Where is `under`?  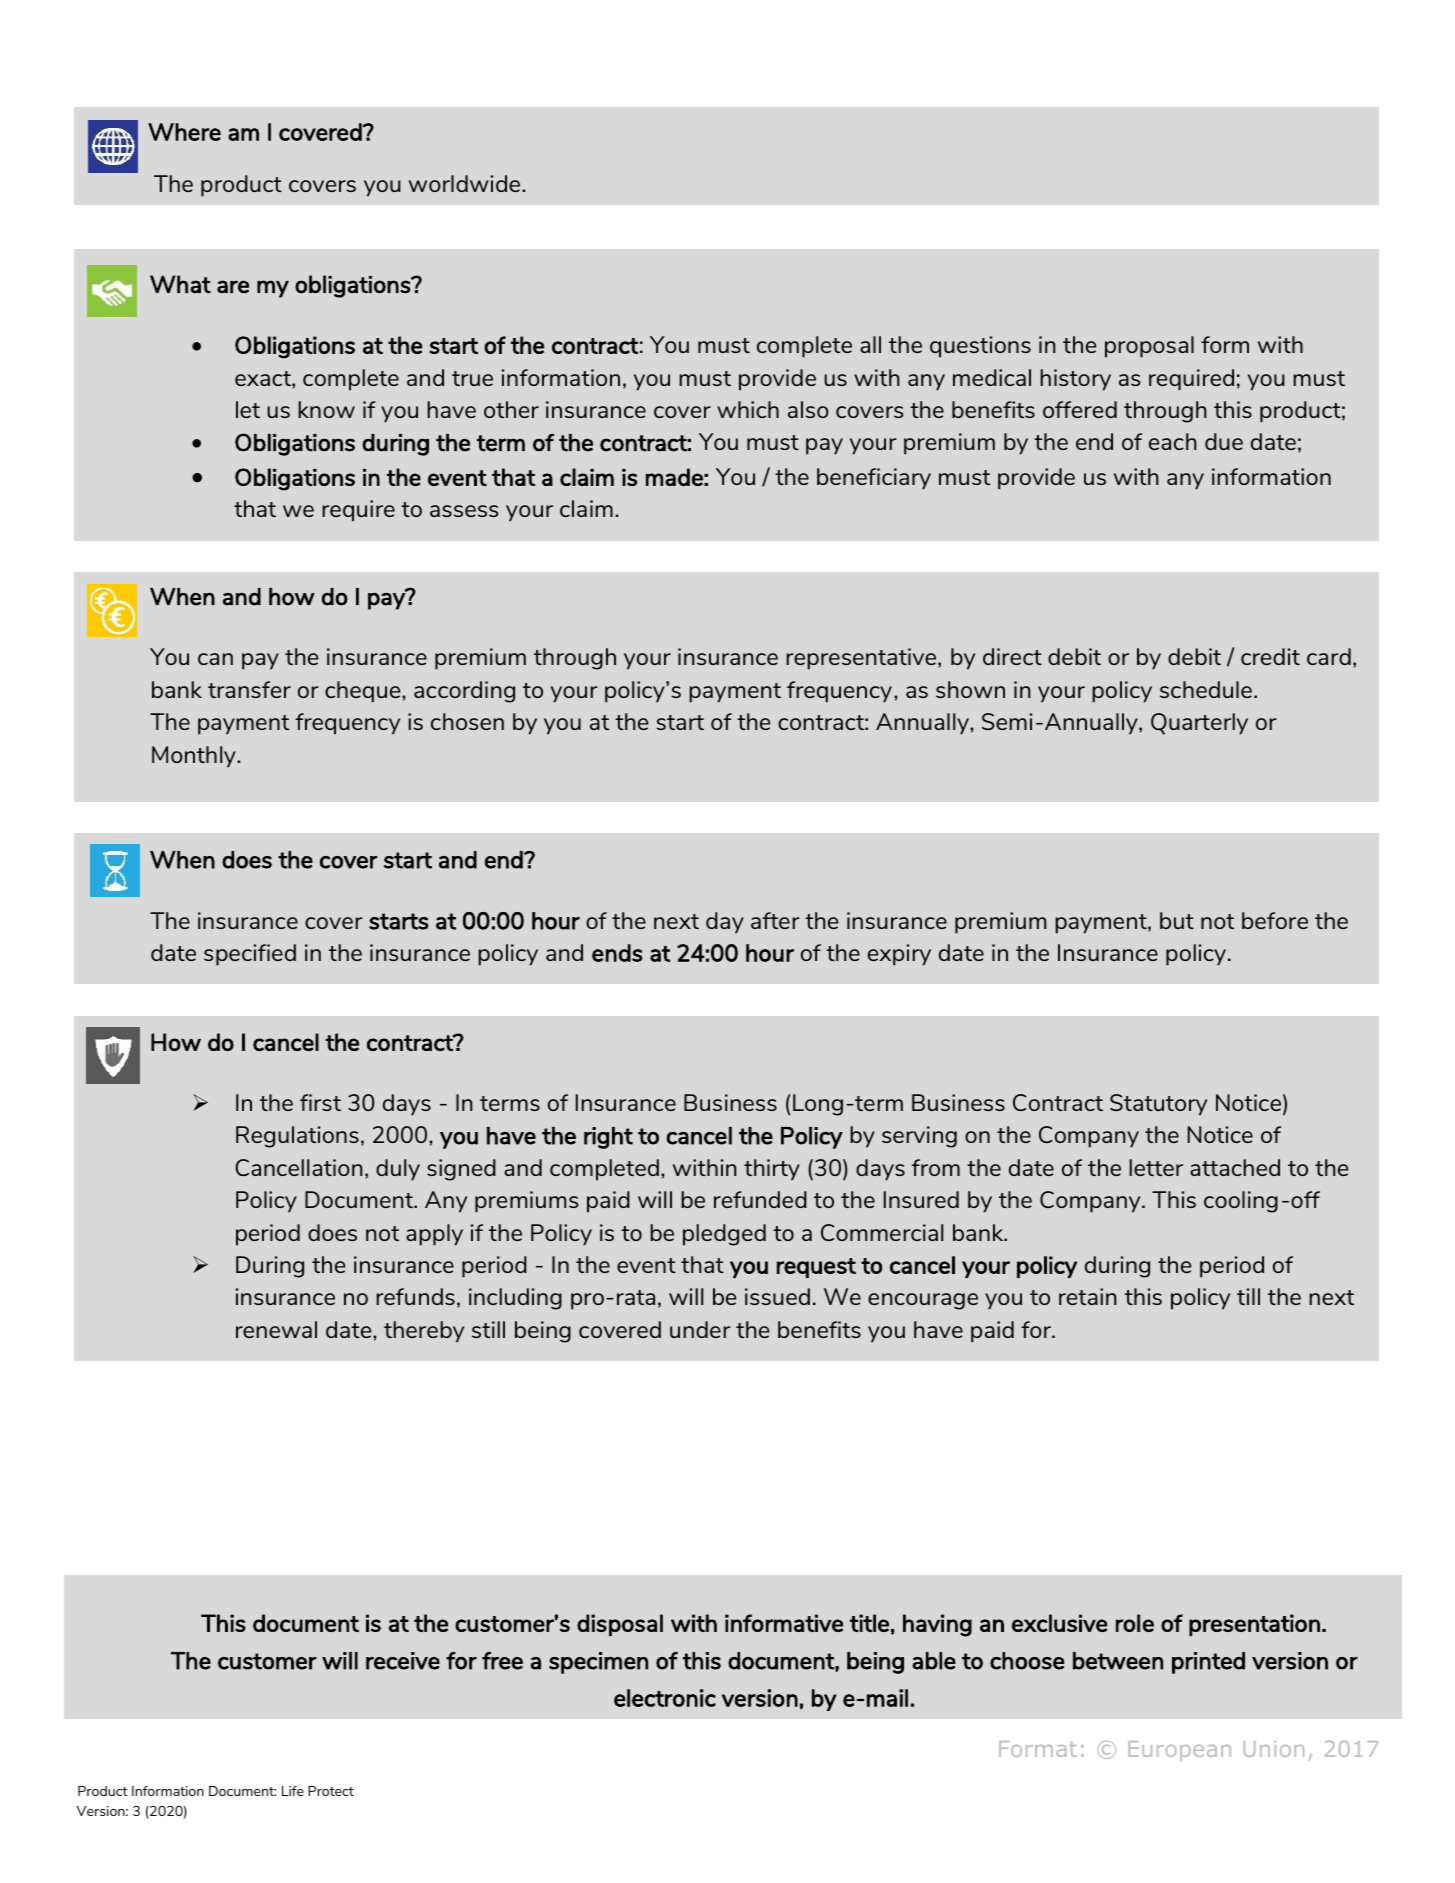 under is located at coordinates (700, 1329).
